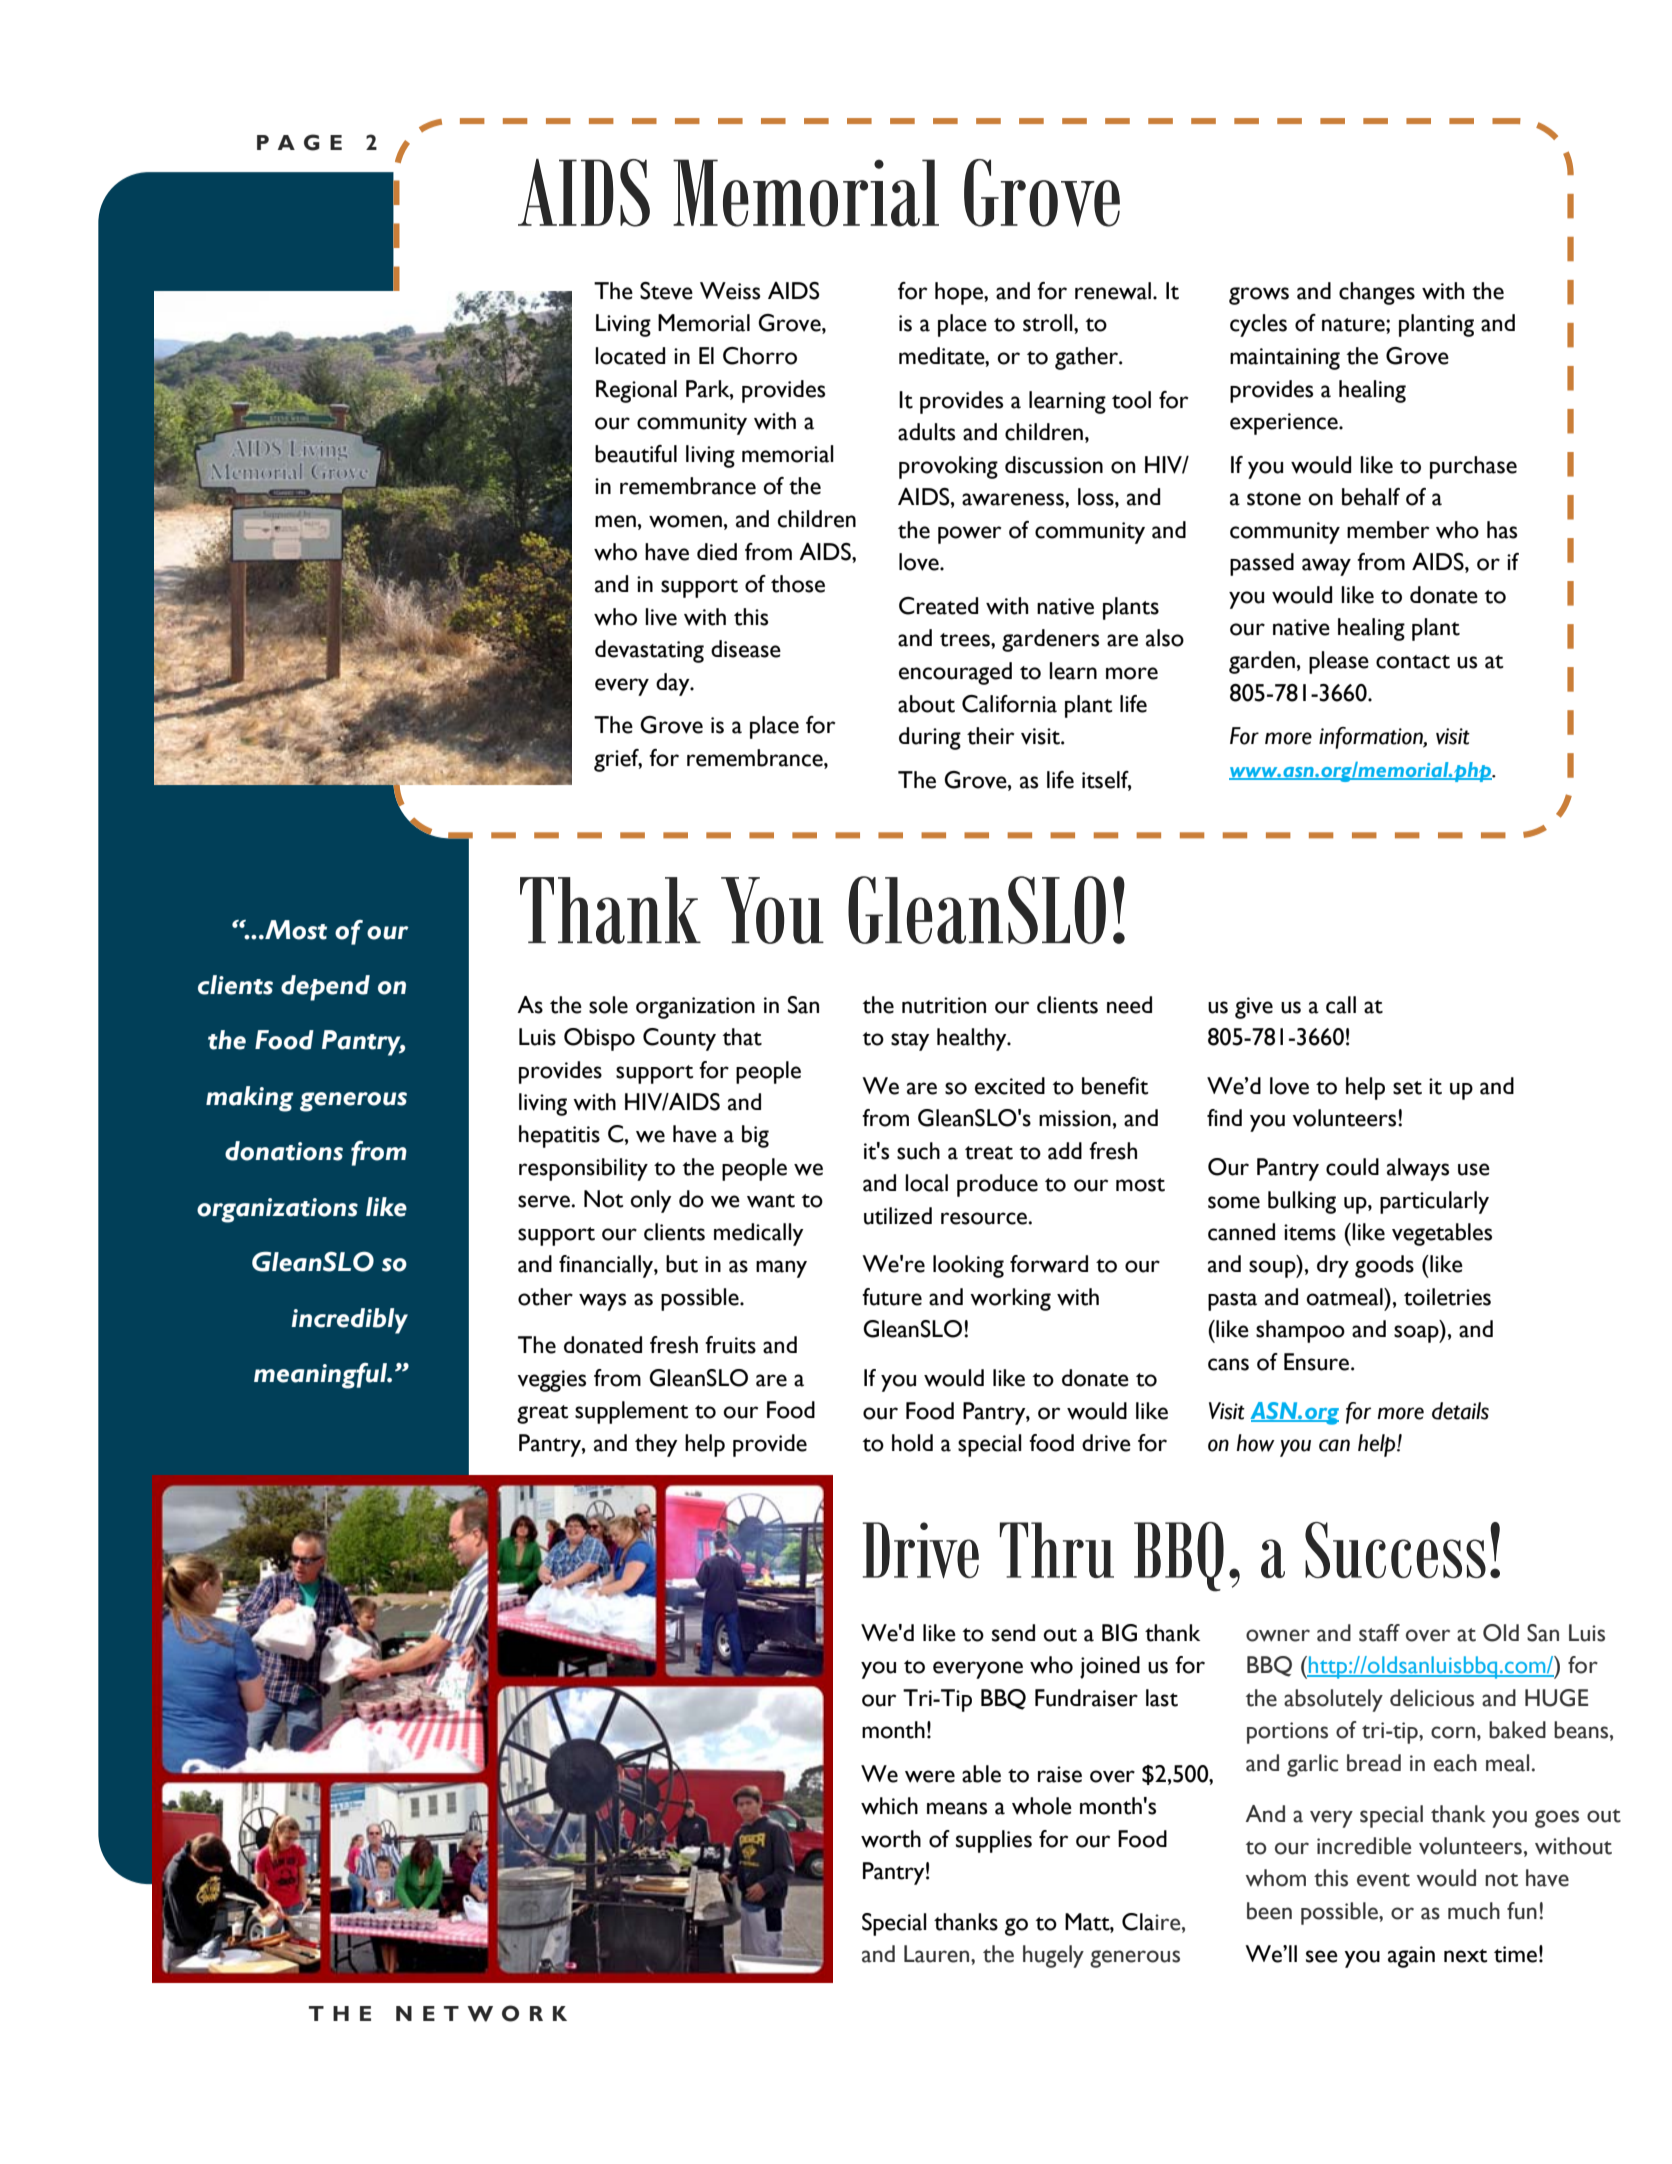 This image has height=2164, width=1672. I want to click on Weiss, so click(730, 291).
